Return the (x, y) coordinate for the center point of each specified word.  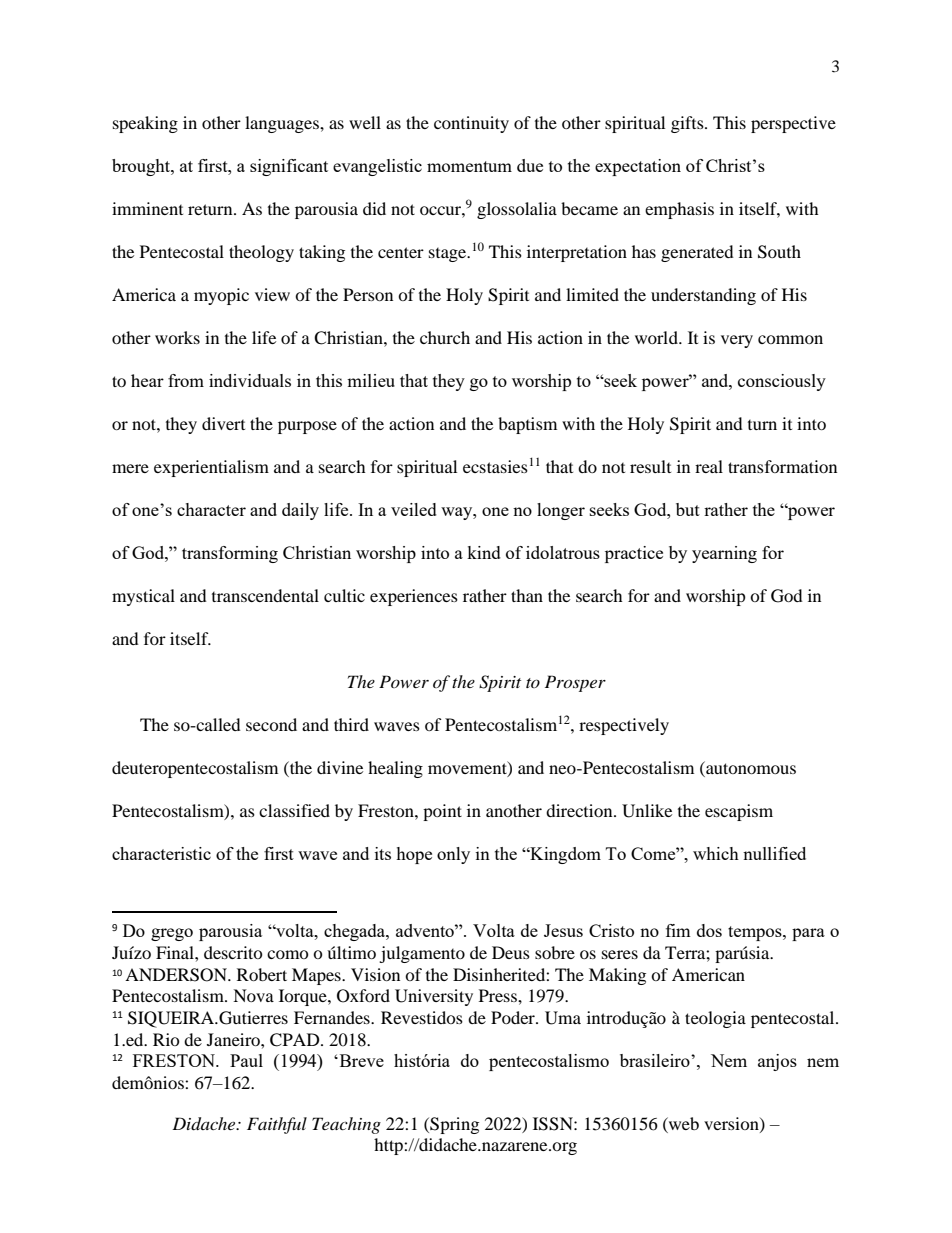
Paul (246, 1060)
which (716, 853)
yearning (724, 554)
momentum (469, 166)
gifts (688, 124)
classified (294, 810)
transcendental (265, 595)
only (453, 855)
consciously (782, 382)
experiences (414, 597)
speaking (145, 124)
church (445, 337)
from (186, 380)
